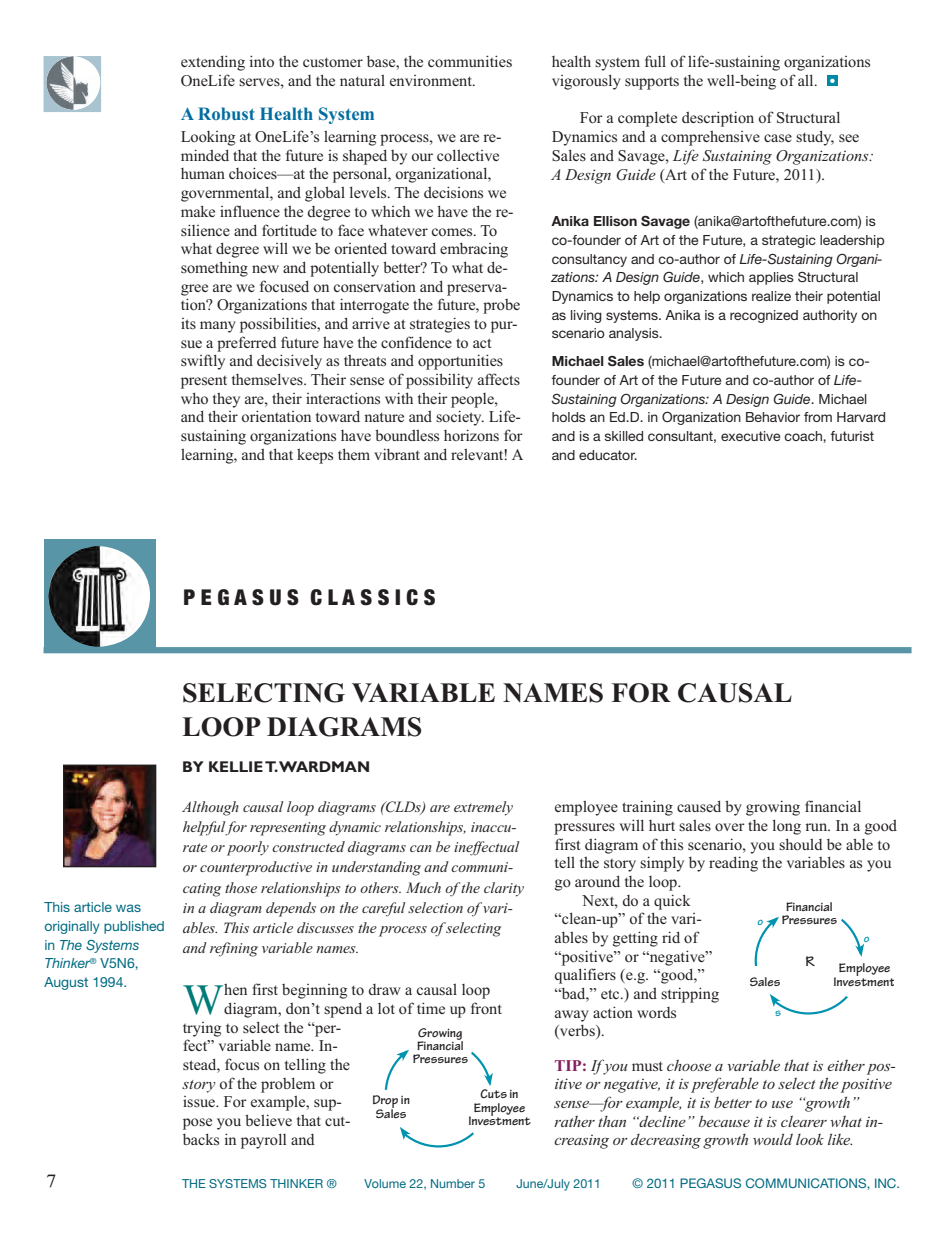 Image resolution: width=952 pixels, height=1233 pixels. Describe the element at coordinates (200, 1101) in the page. I see `issue` at that location.
